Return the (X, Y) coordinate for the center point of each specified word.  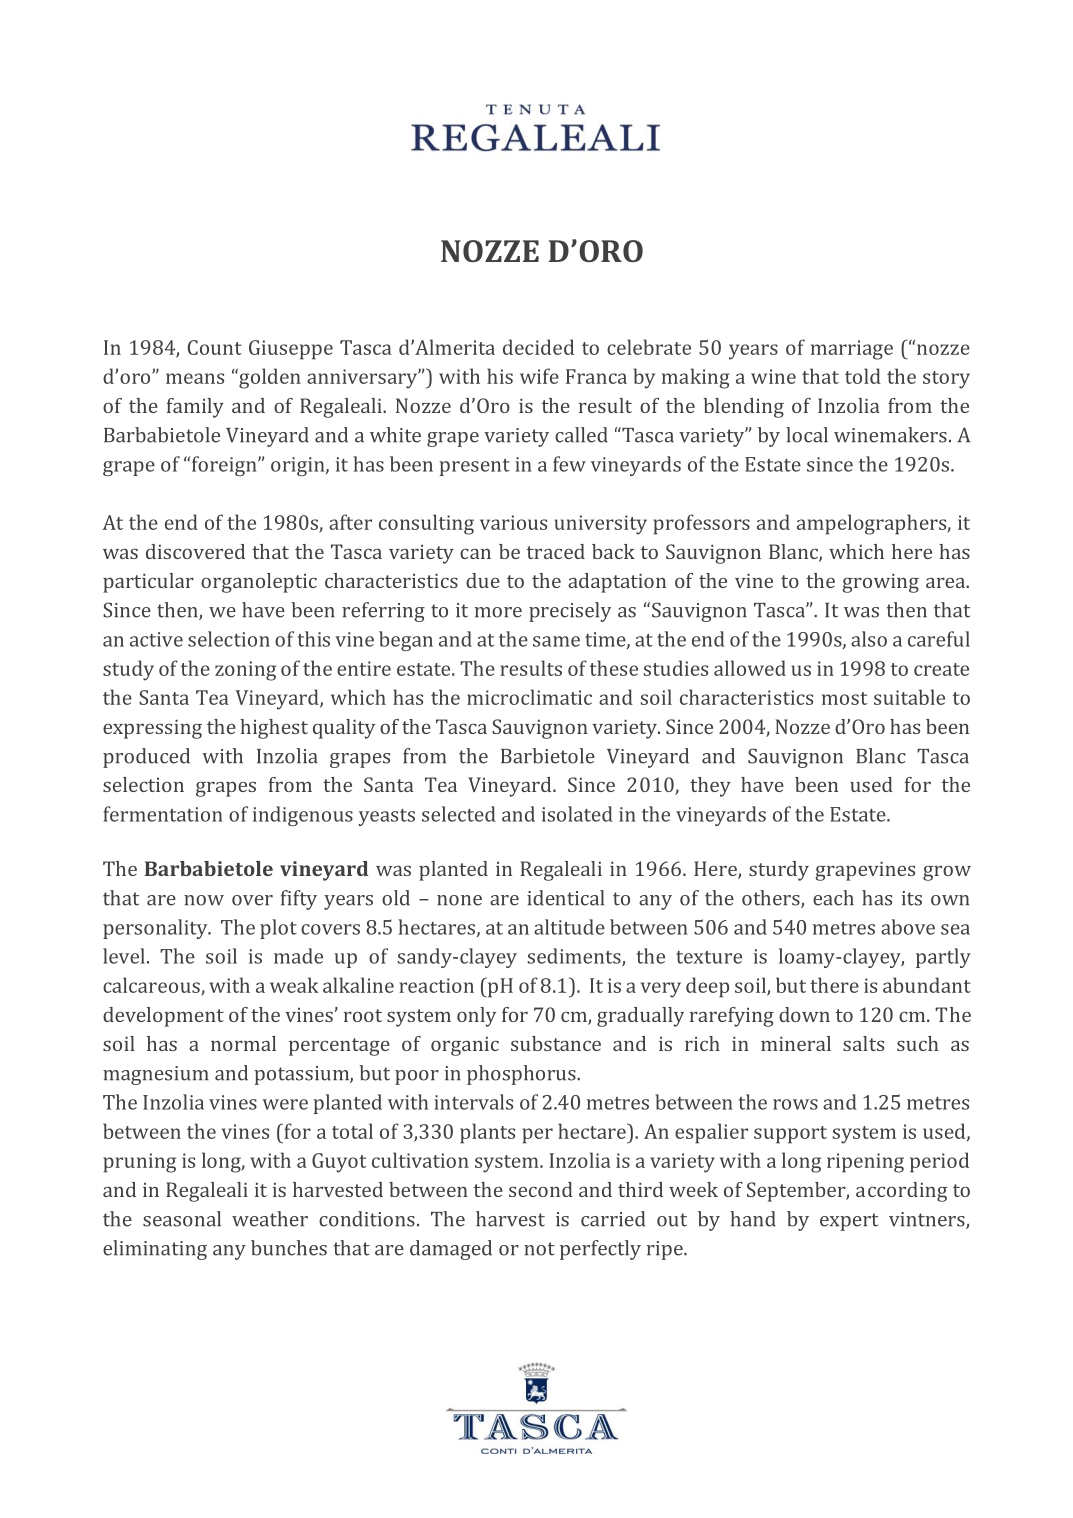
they (710, 787)
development (163, 1017)
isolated (577, 814)
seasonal (182, 1219)
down (804, 1014)
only (476, 1017)
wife (539, 376)
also (869, 639)
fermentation (163, 814)
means (195, 378)
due (483, 580)
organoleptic (259, 583)
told (863, 376)
